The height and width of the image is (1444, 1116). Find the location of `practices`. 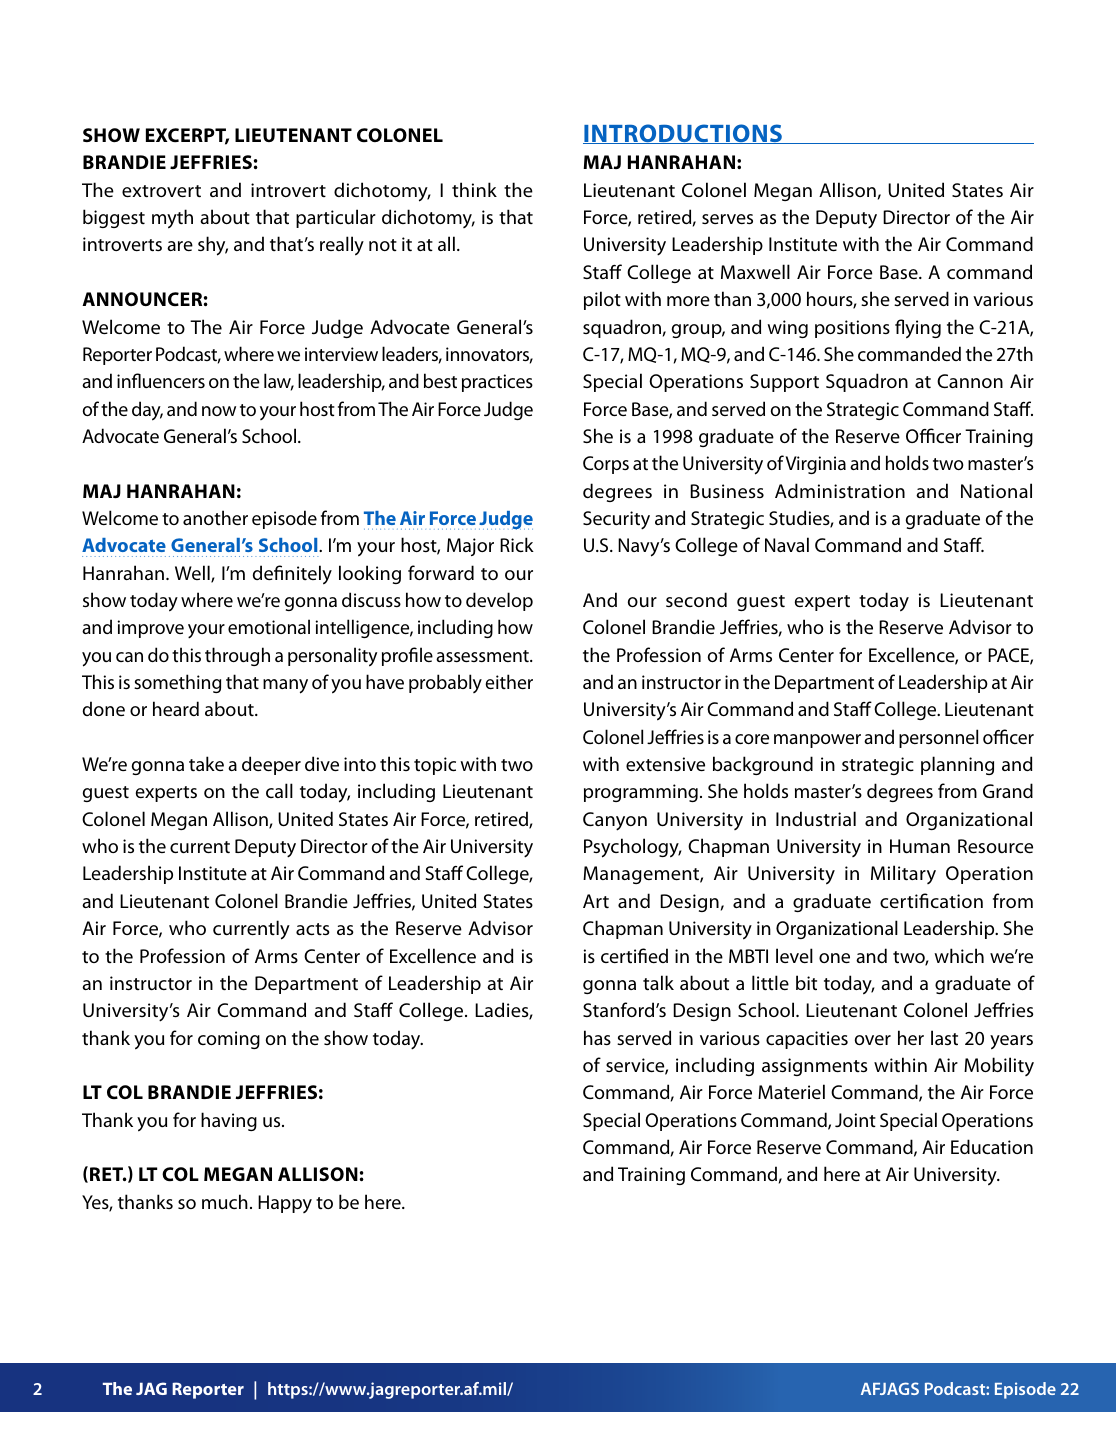

practices is located at coordinates (497, 383).
